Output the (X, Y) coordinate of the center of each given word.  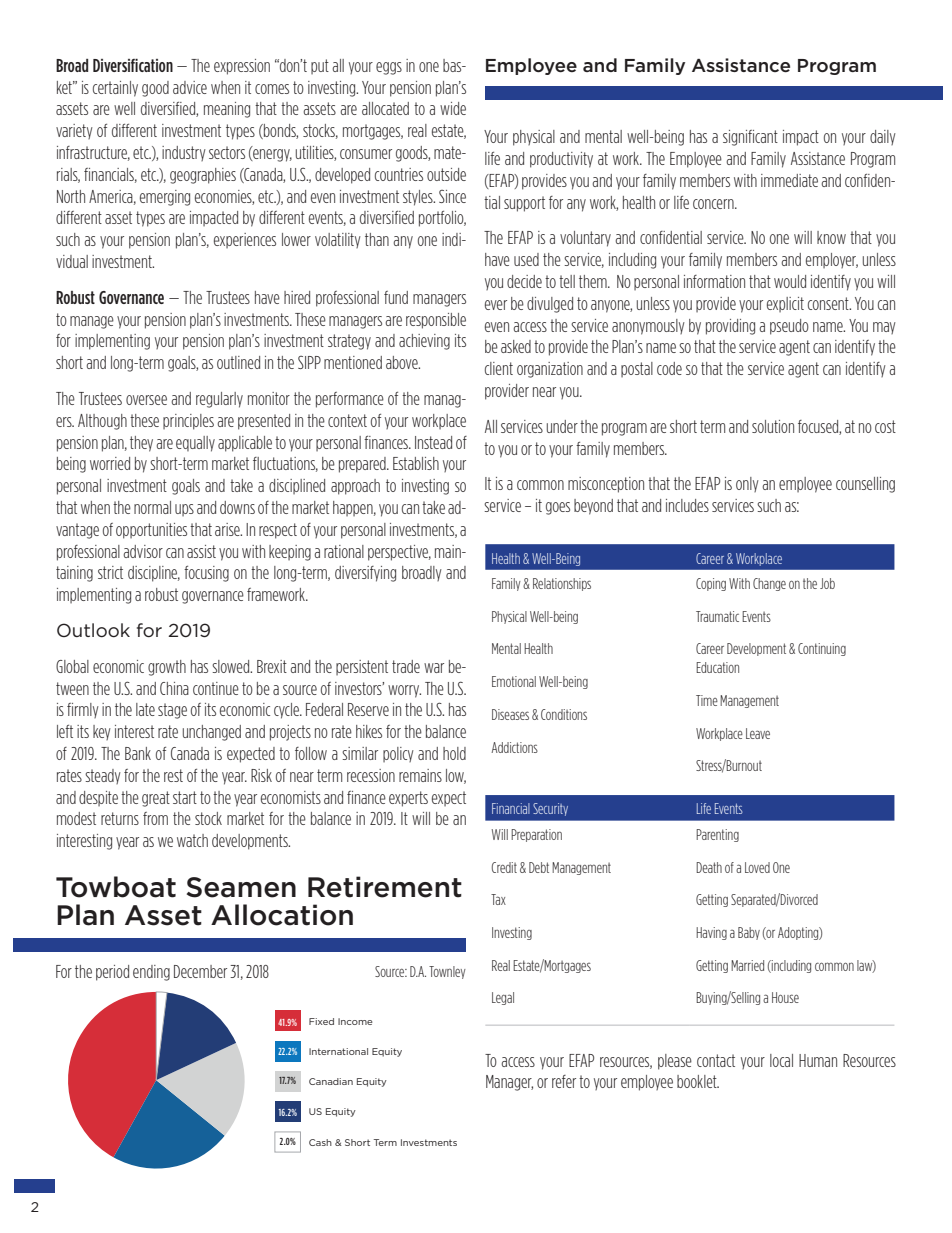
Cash (320, 1142)
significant (750, 138)
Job (827, 583)
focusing (206, 574)
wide (453, 108)
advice (190, 87)
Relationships (562, 584)
